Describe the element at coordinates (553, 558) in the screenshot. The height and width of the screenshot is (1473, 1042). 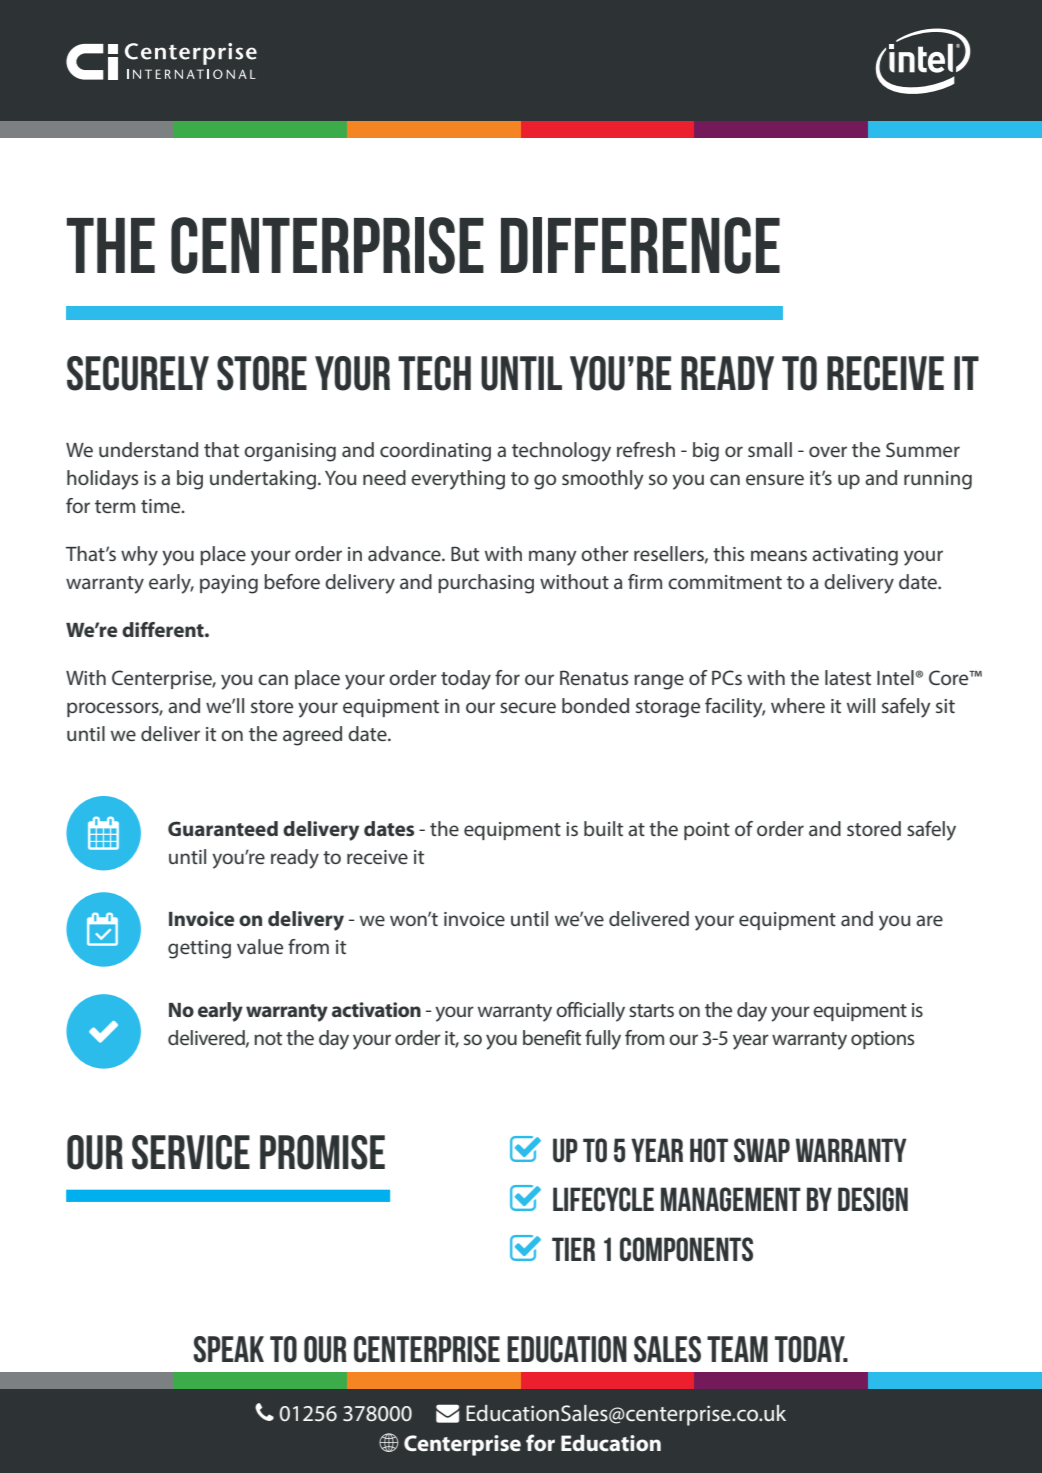
I see `many` at that location.
